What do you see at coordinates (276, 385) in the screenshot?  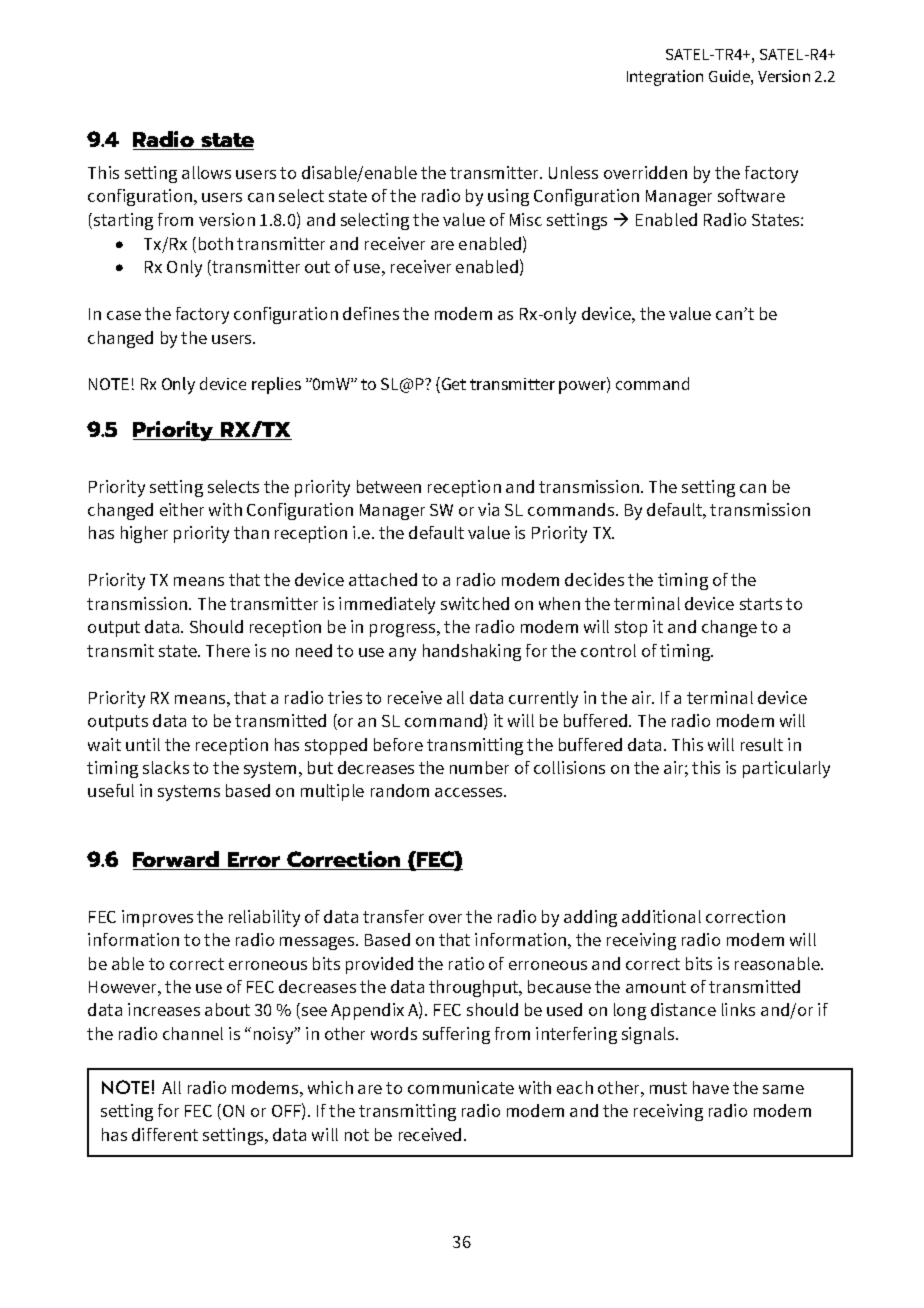 I see `replies` at bounding box center [276, 385].
